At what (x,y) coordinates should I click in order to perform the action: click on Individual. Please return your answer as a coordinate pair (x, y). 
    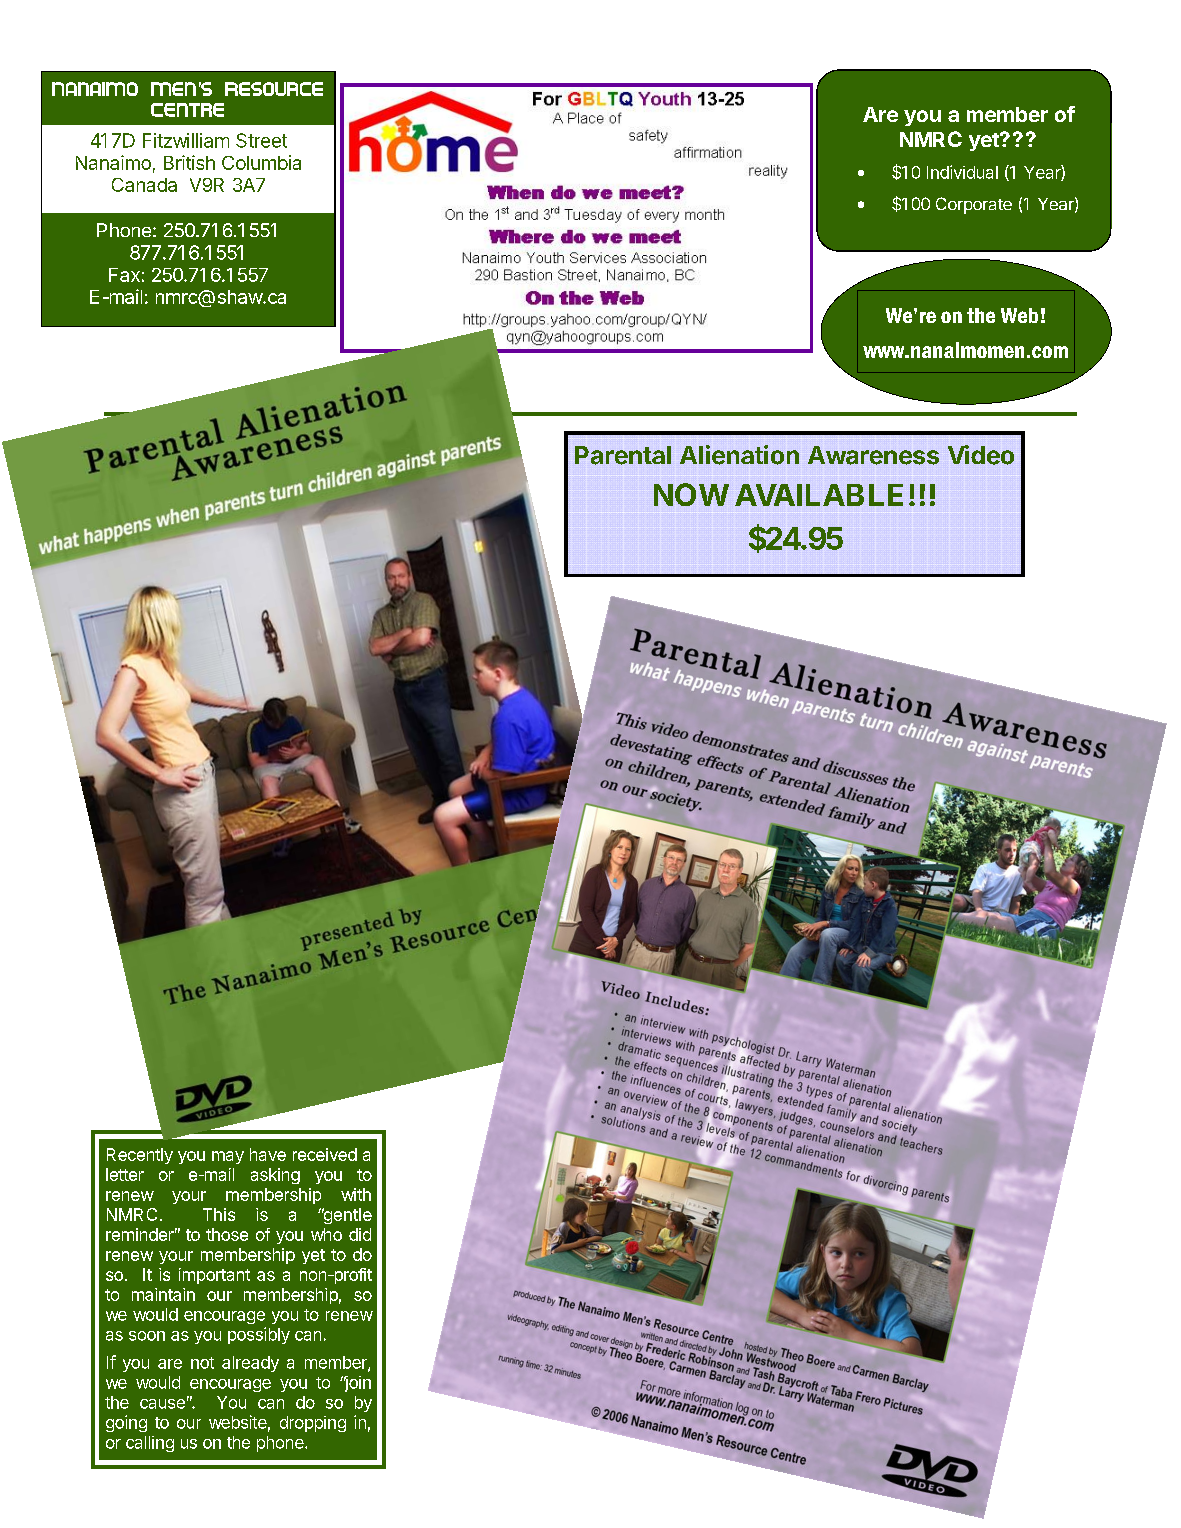
    Looking at the image, I should click on (962, 172).
